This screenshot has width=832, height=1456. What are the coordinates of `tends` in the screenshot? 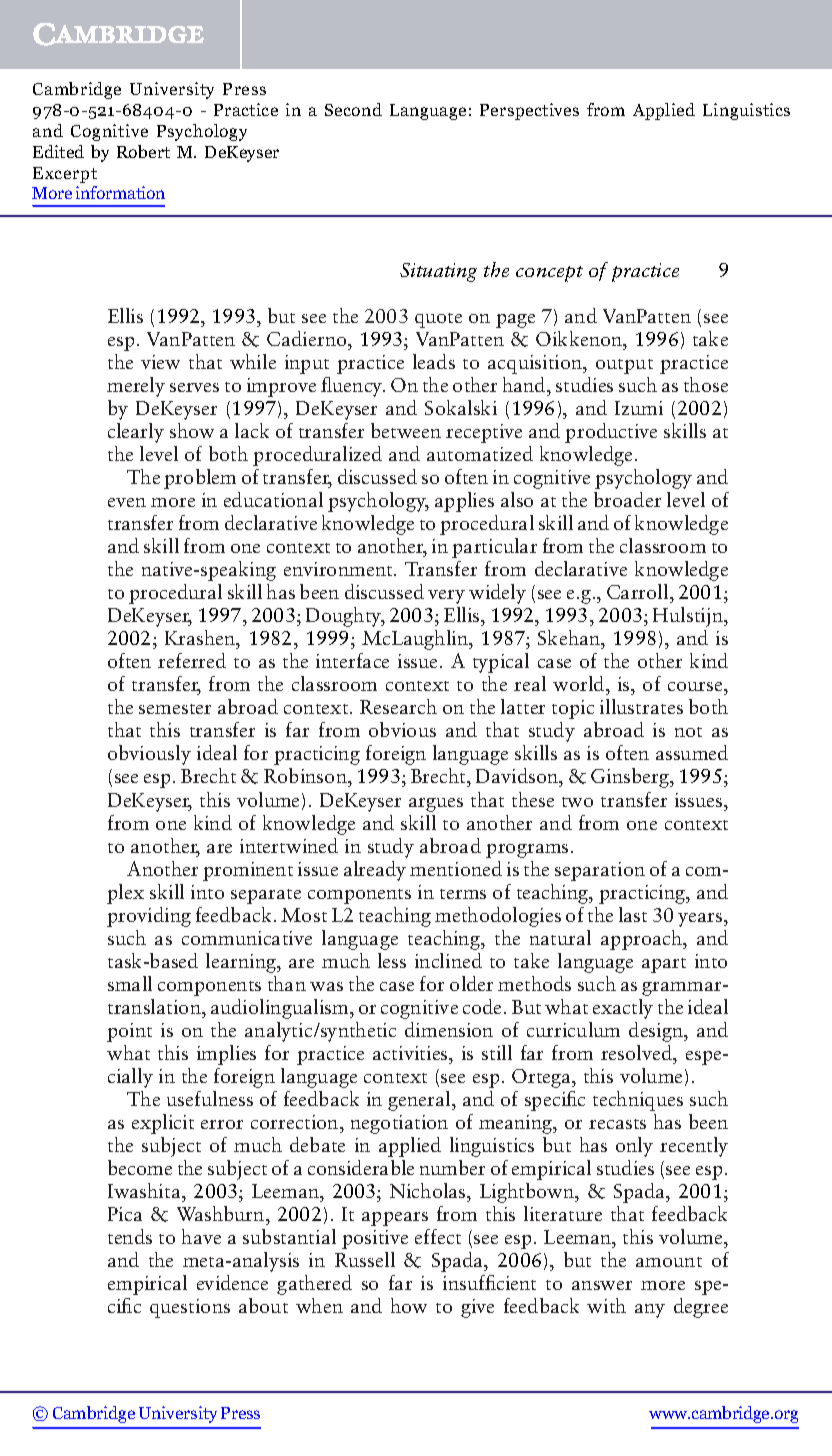 It's located at (130, 1236).
